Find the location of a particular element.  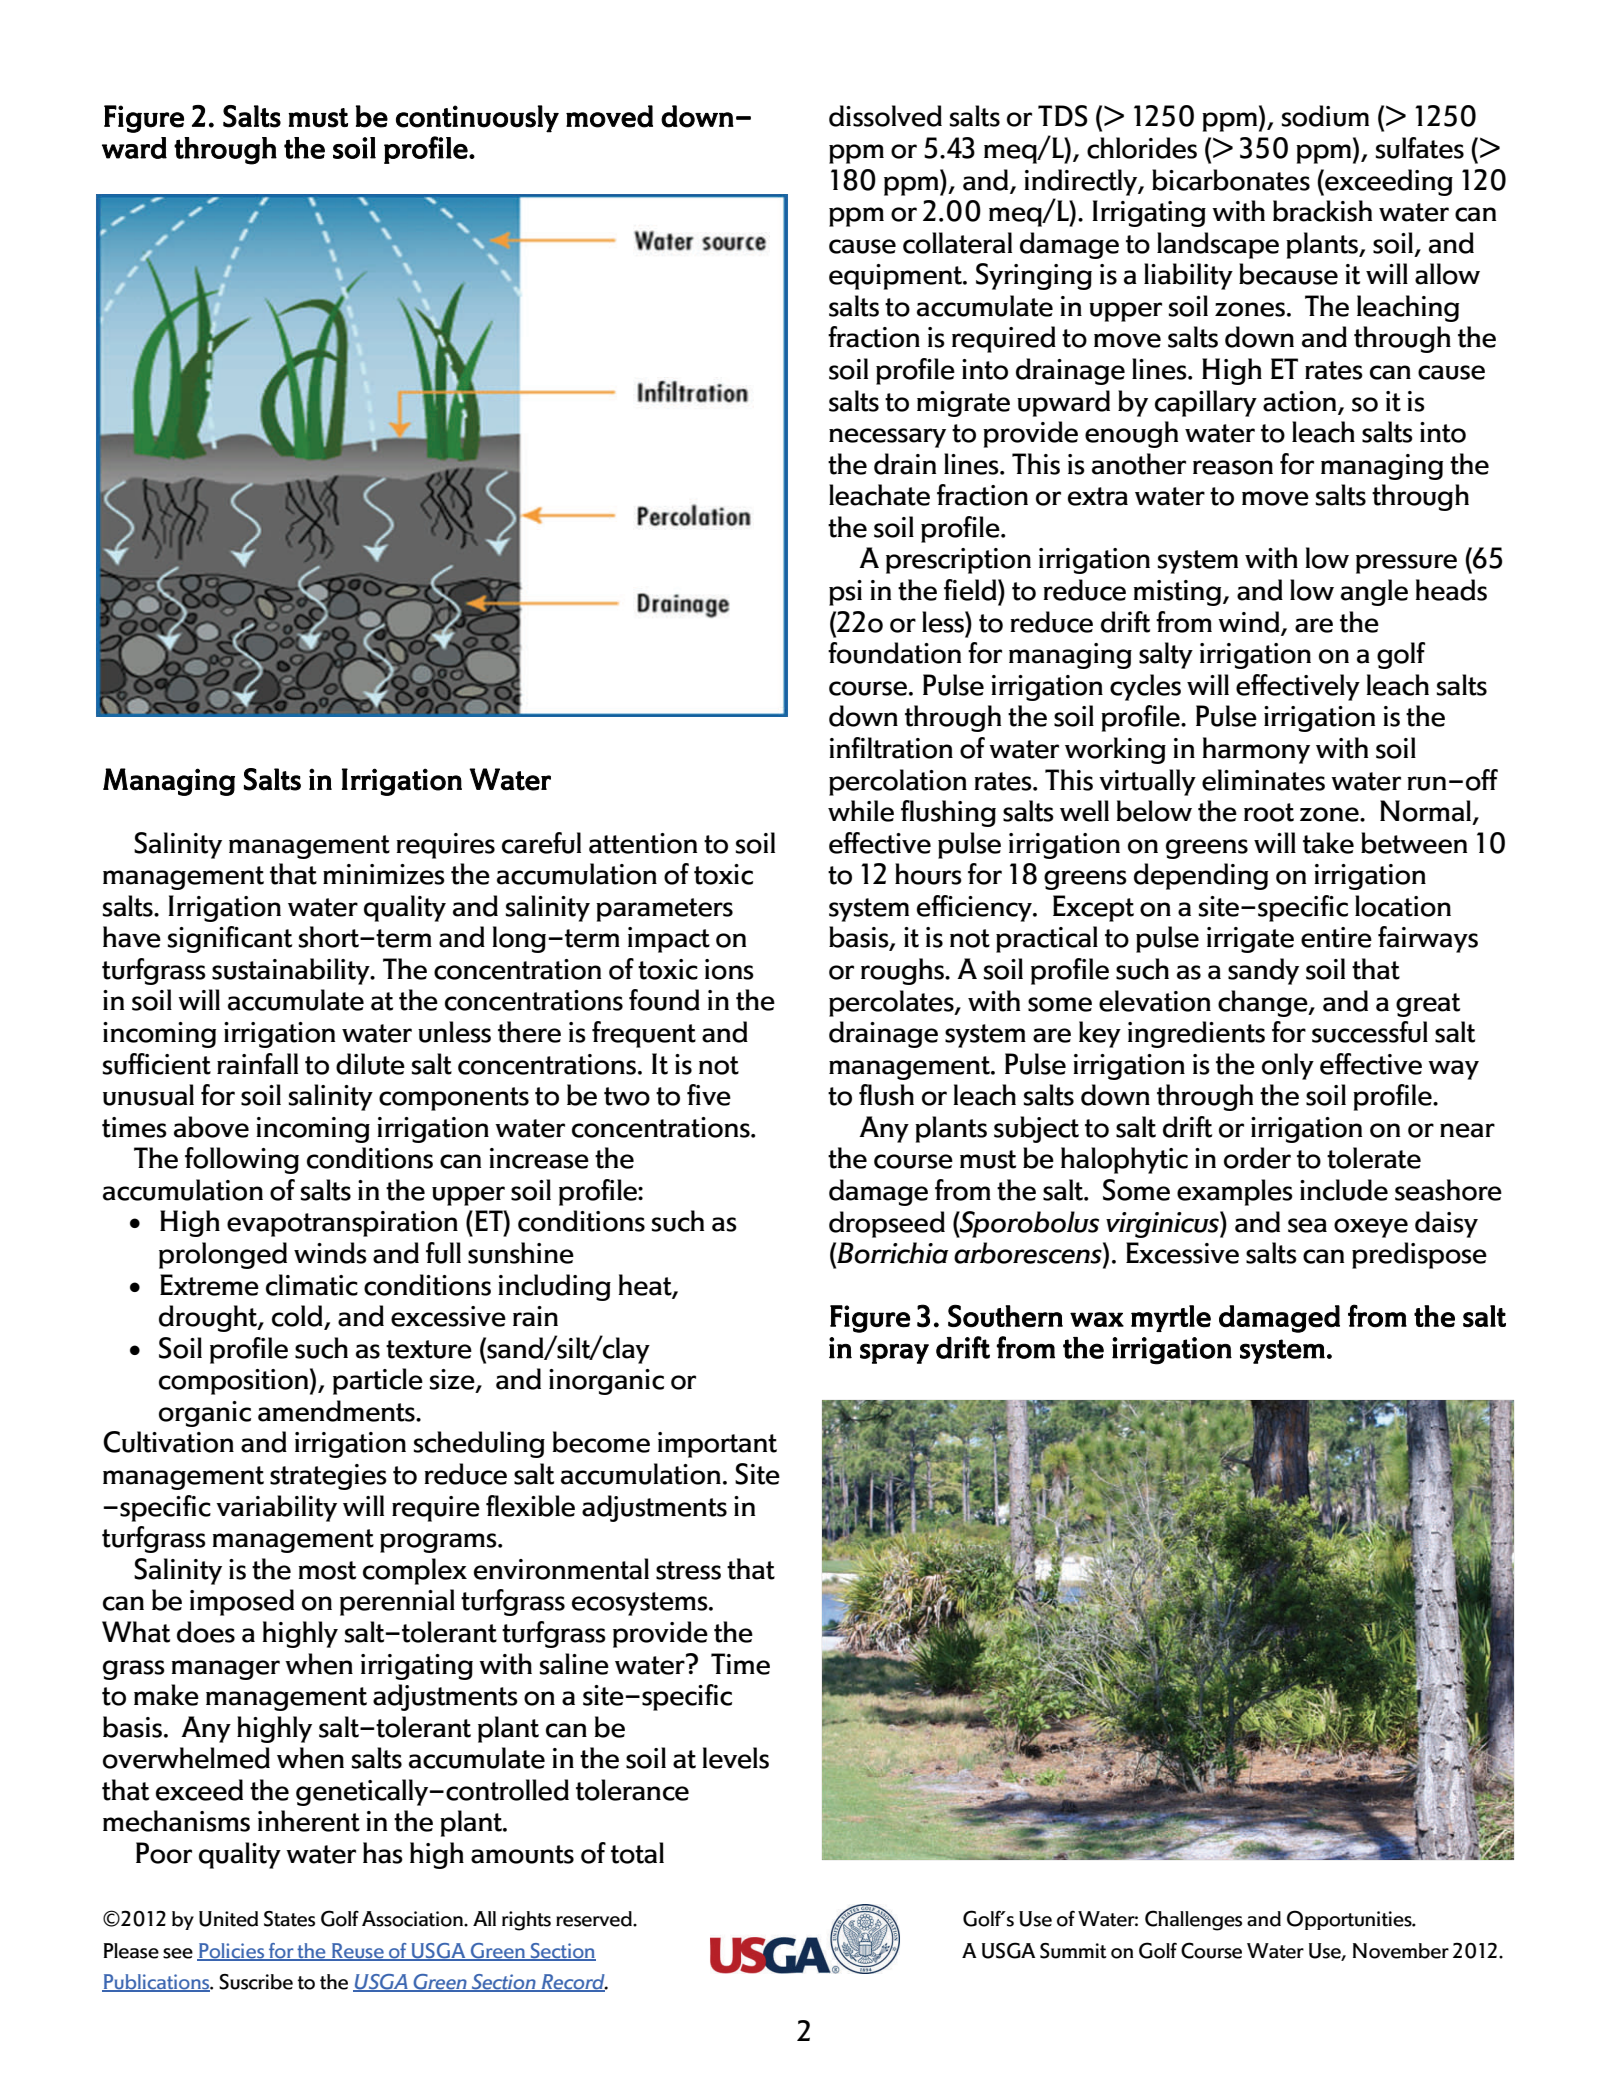

spray is located at coordinates (894, 1353).
